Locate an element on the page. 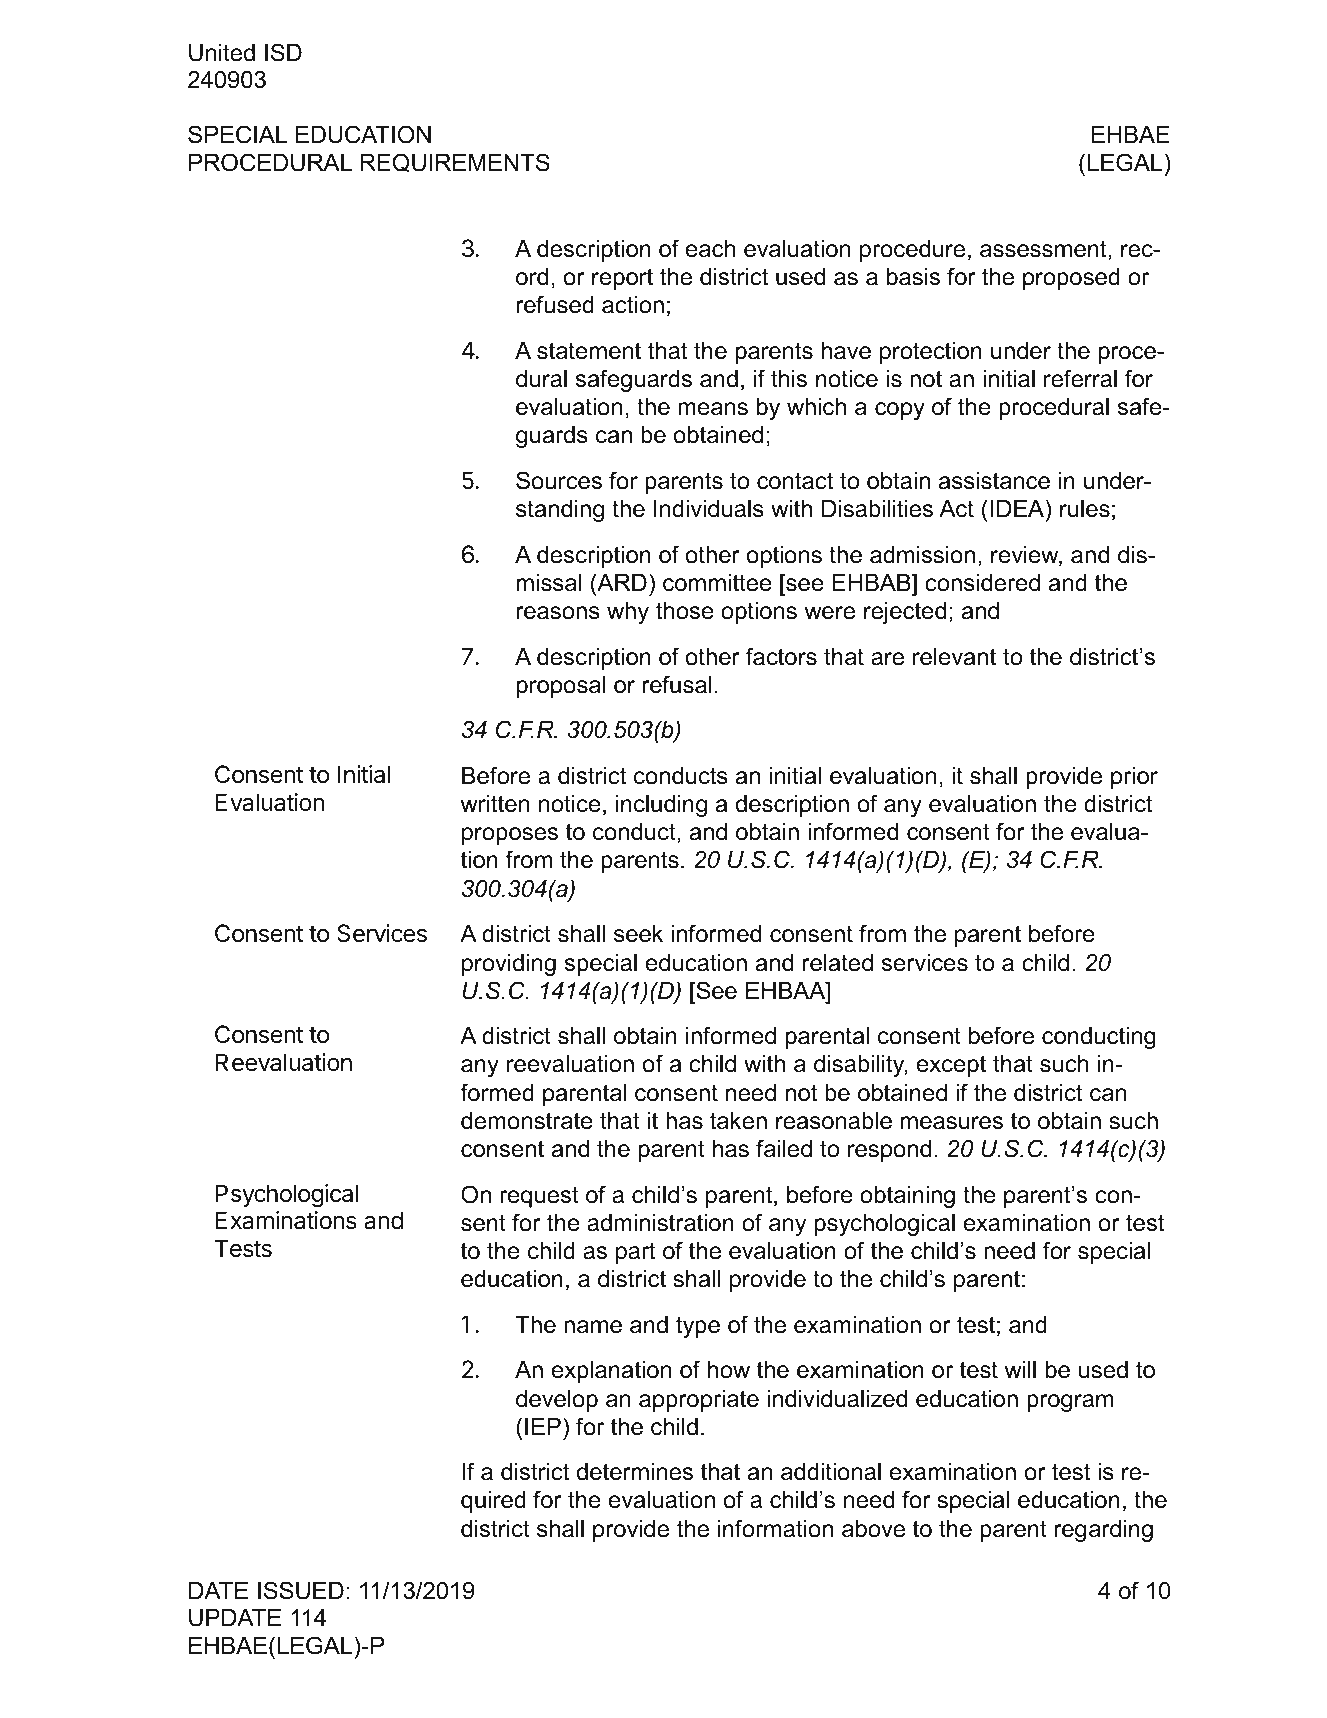 This image has width=1327, height=1718. ISSUED is located at coordinates (301, 1590).
